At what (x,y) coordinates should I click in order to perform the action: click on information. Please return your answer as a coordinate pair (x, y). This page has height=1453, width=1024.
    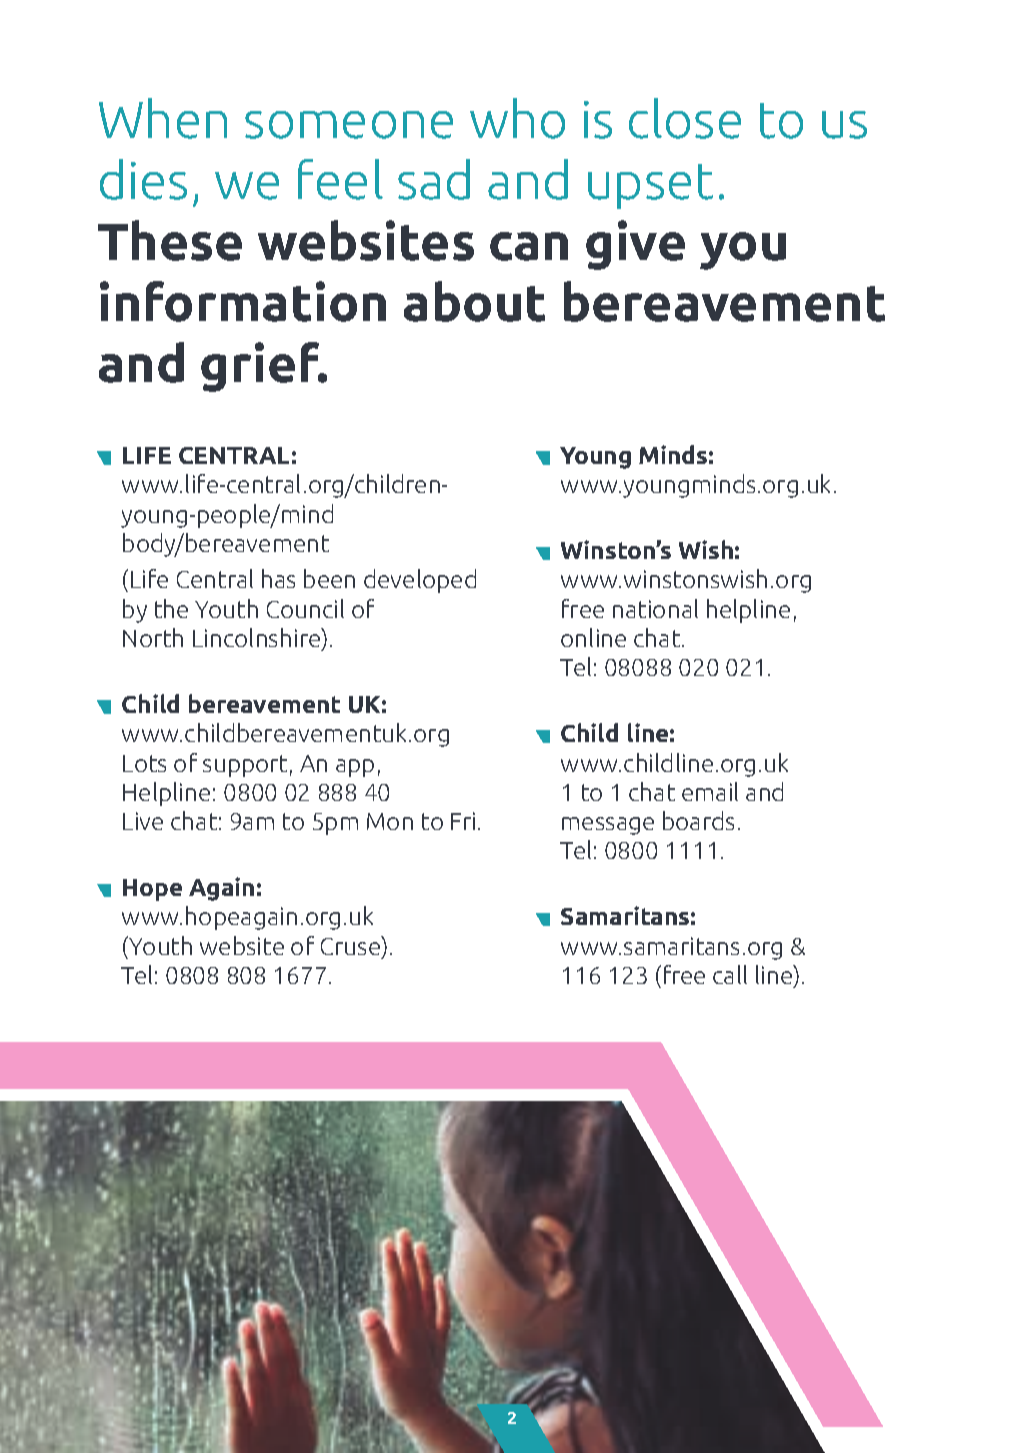
    Looking at the image, I should click on (243, 301).
